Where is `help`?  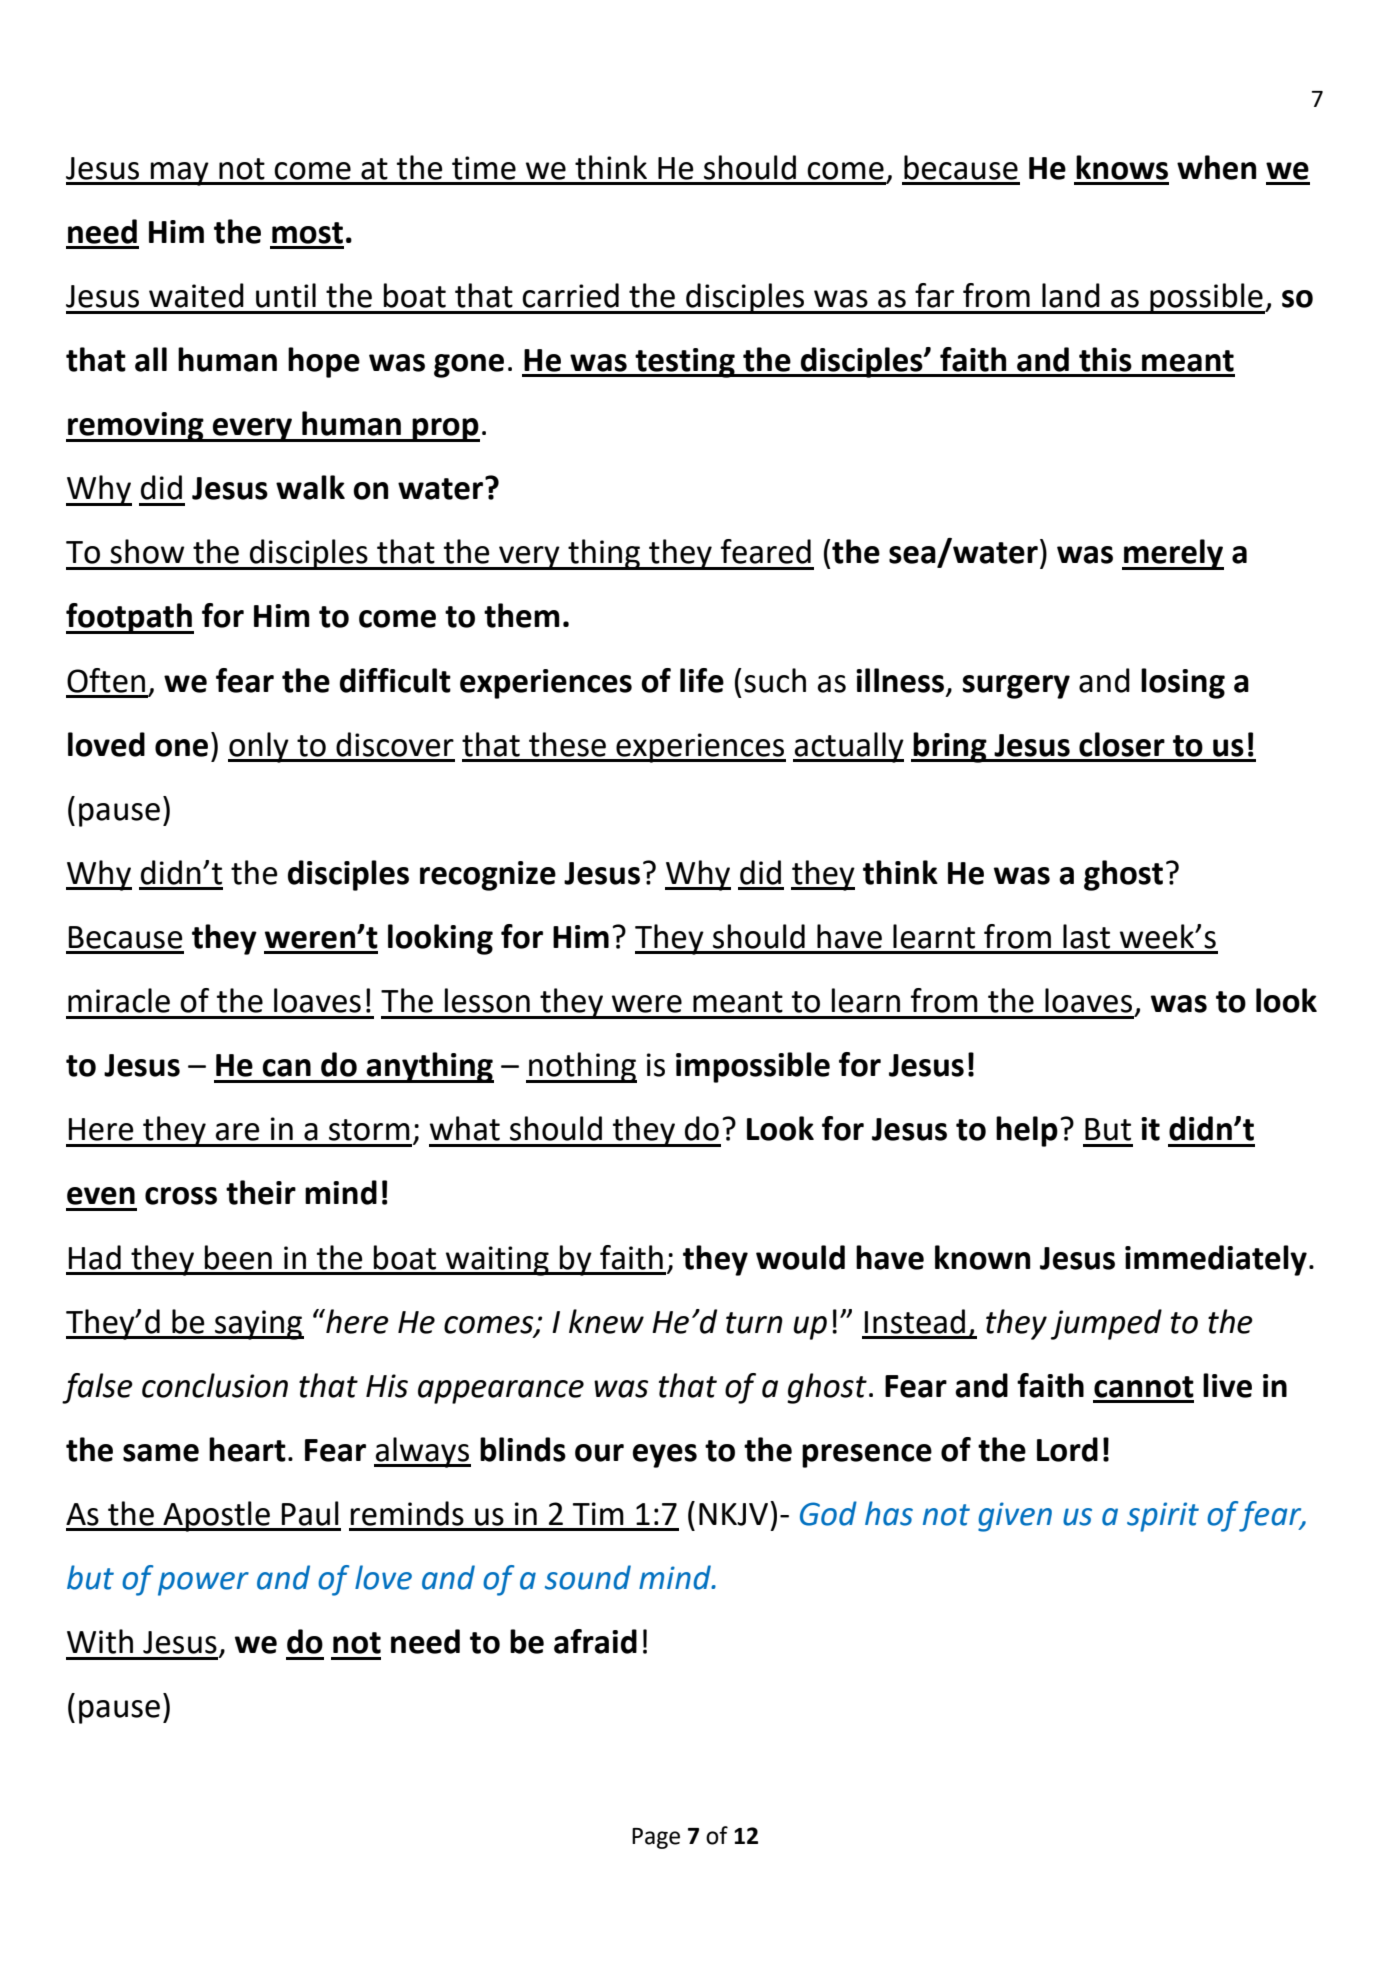
help is located at coordinates (1027, 1131).
